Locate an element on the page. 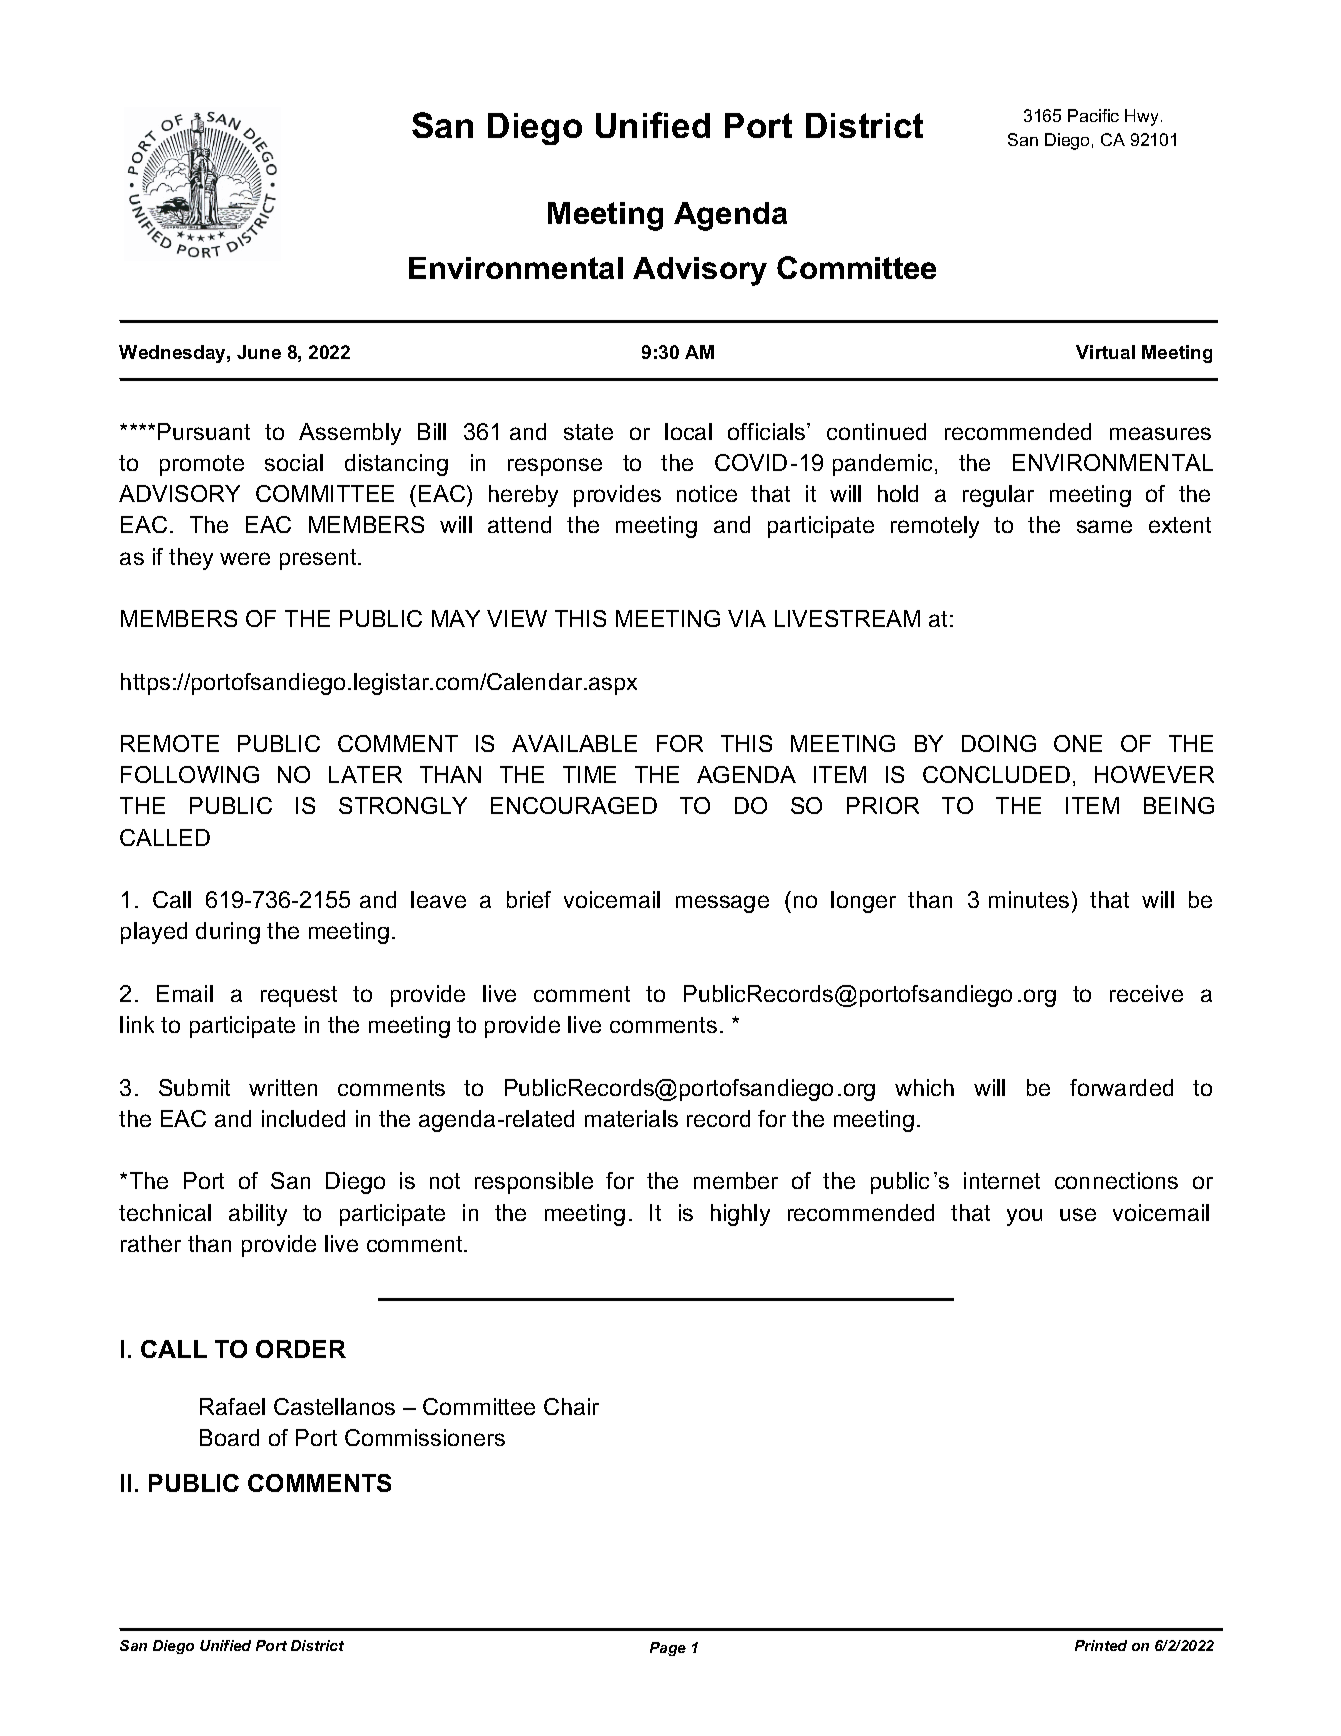  June is located at coordinates (259, 352).
